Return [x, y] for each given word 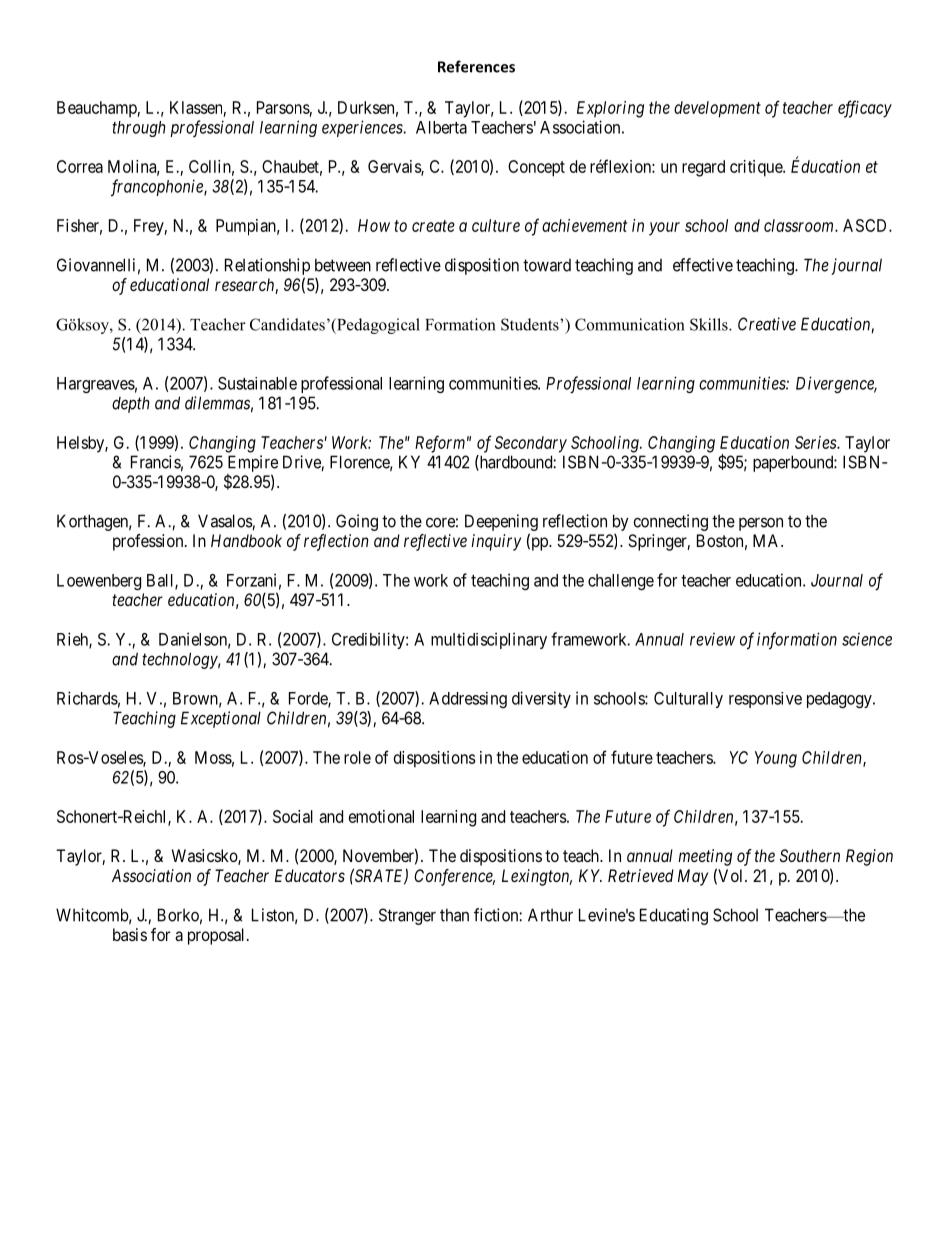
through [139, 129]
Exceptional [221, 719]
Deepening [501, 522]
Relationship [267, 266]
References [476, 66]
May [693, 877]
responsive [765, 700]
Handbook [246, 540]
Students [531, 324]
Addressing [468, 700]
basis [130, 934]
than [454, 915]
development [717, 109]
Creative [767, 324]
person [761, 524]
